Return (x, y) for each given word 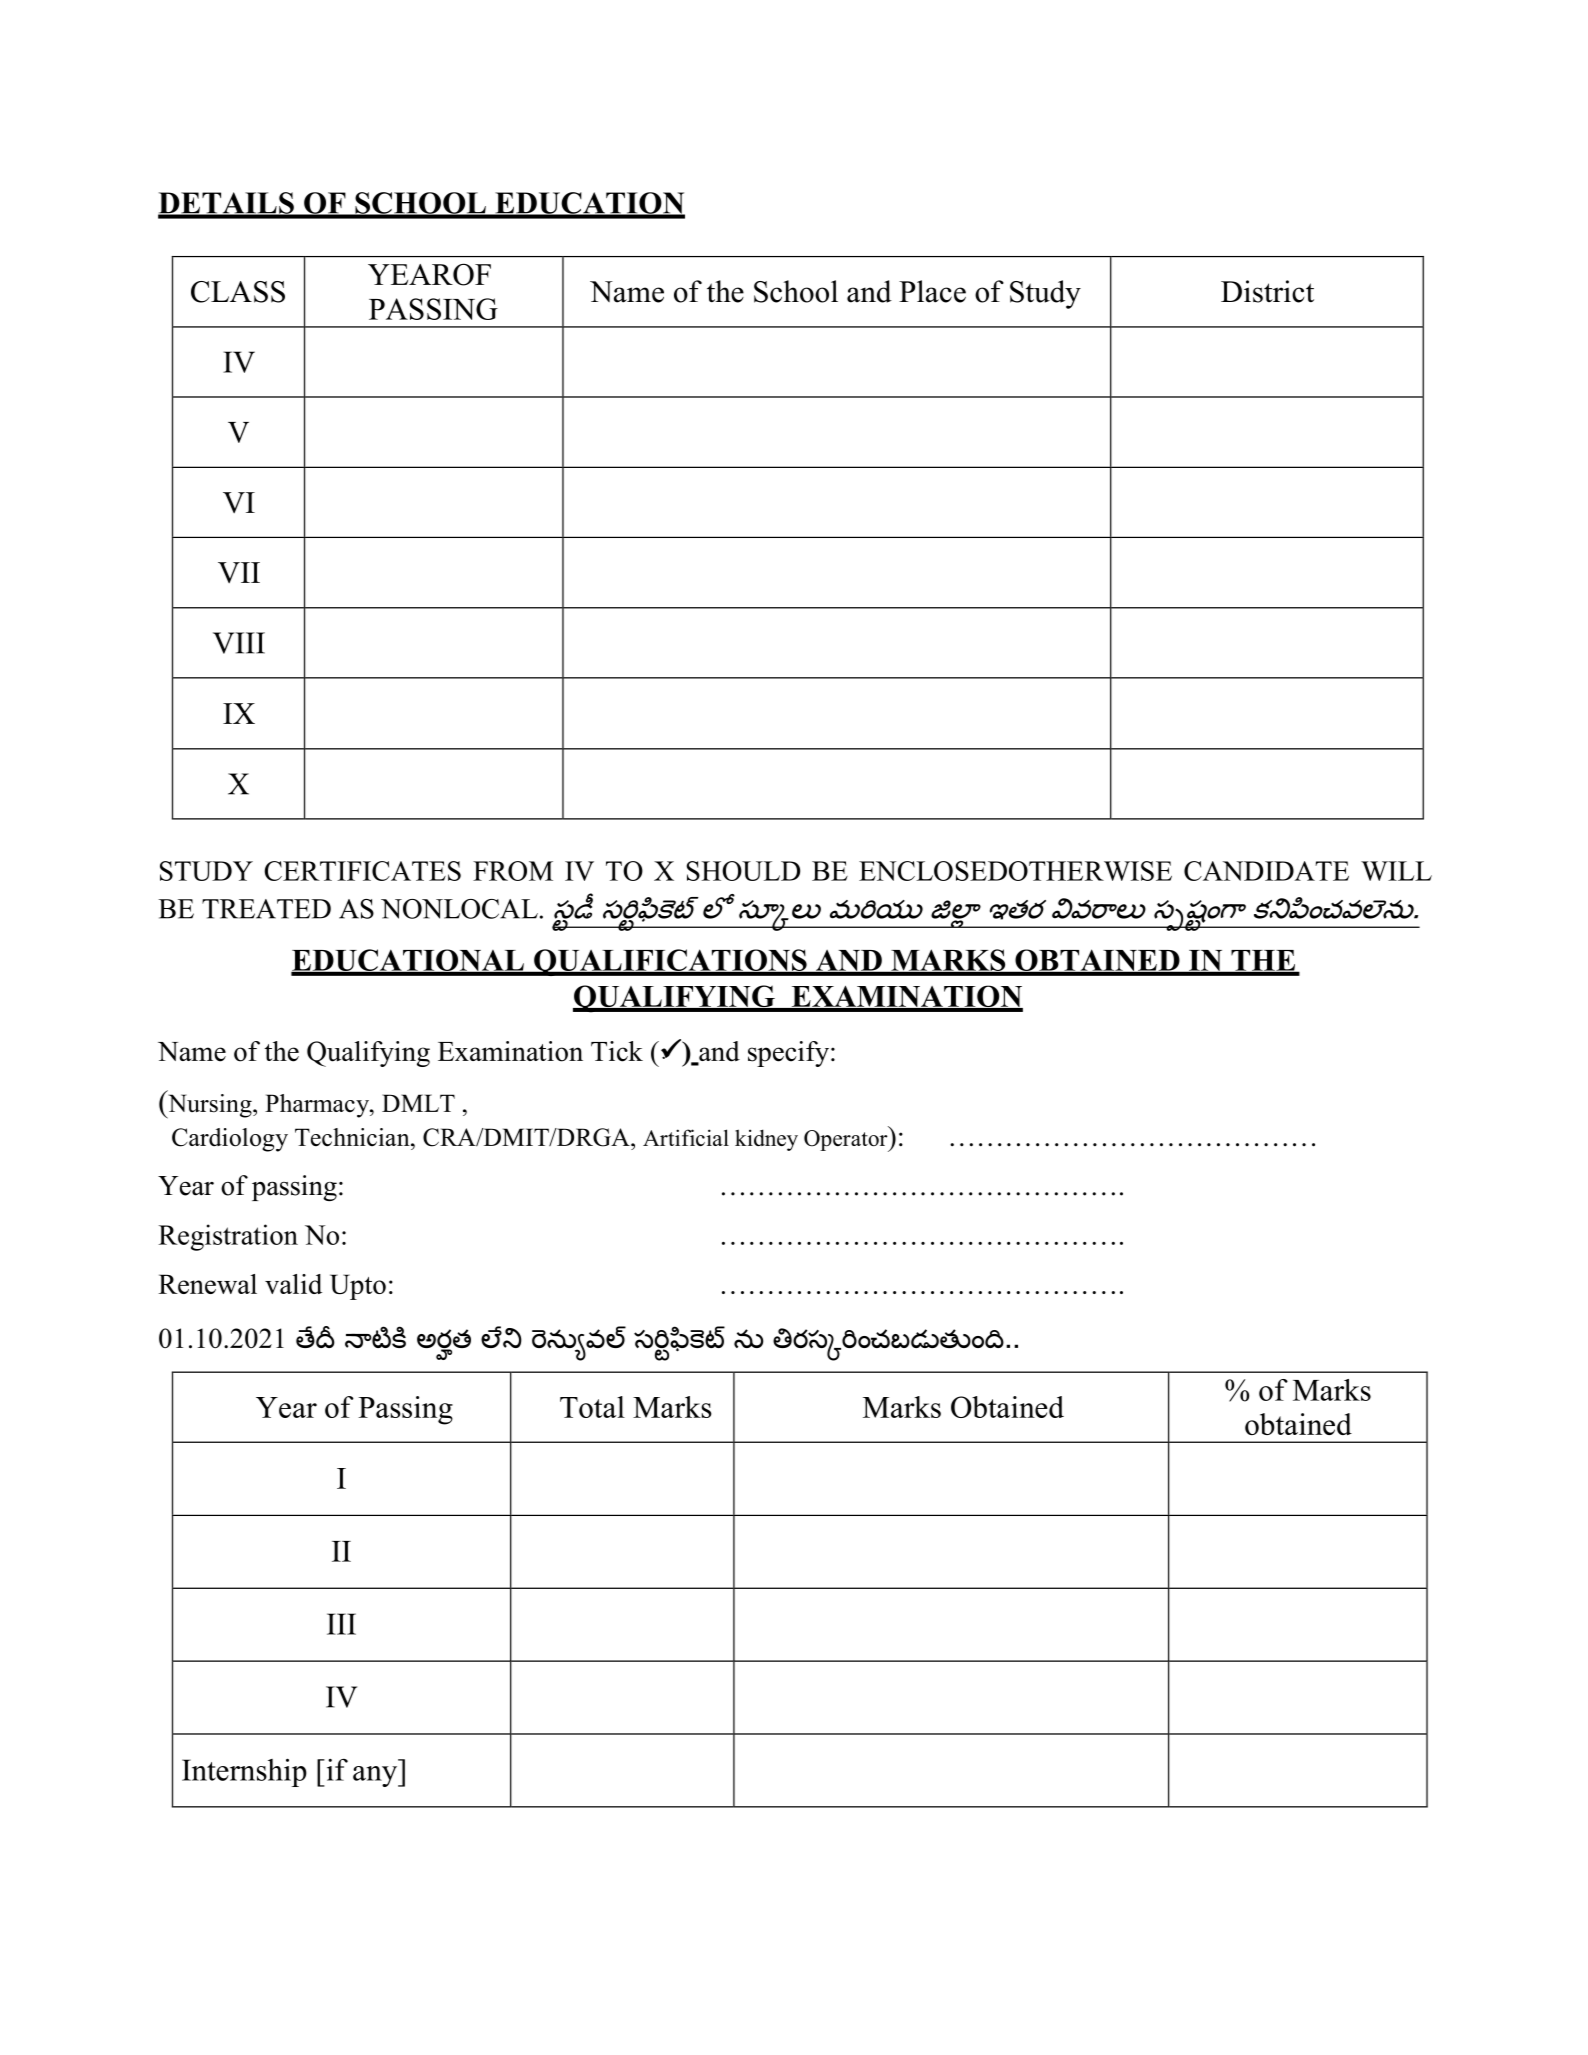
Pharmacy (318, 1106)
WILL (1396, 871)
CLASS (238, 292)
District (1267, 291)
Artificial (686, 1137)
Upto (358, 1287)
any (376, 1776)
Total (592, 1407)
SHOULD (743, 871)
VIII (239, 643)
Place (932, 291)
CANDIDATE (1266, 871)
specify (788, 1054)
